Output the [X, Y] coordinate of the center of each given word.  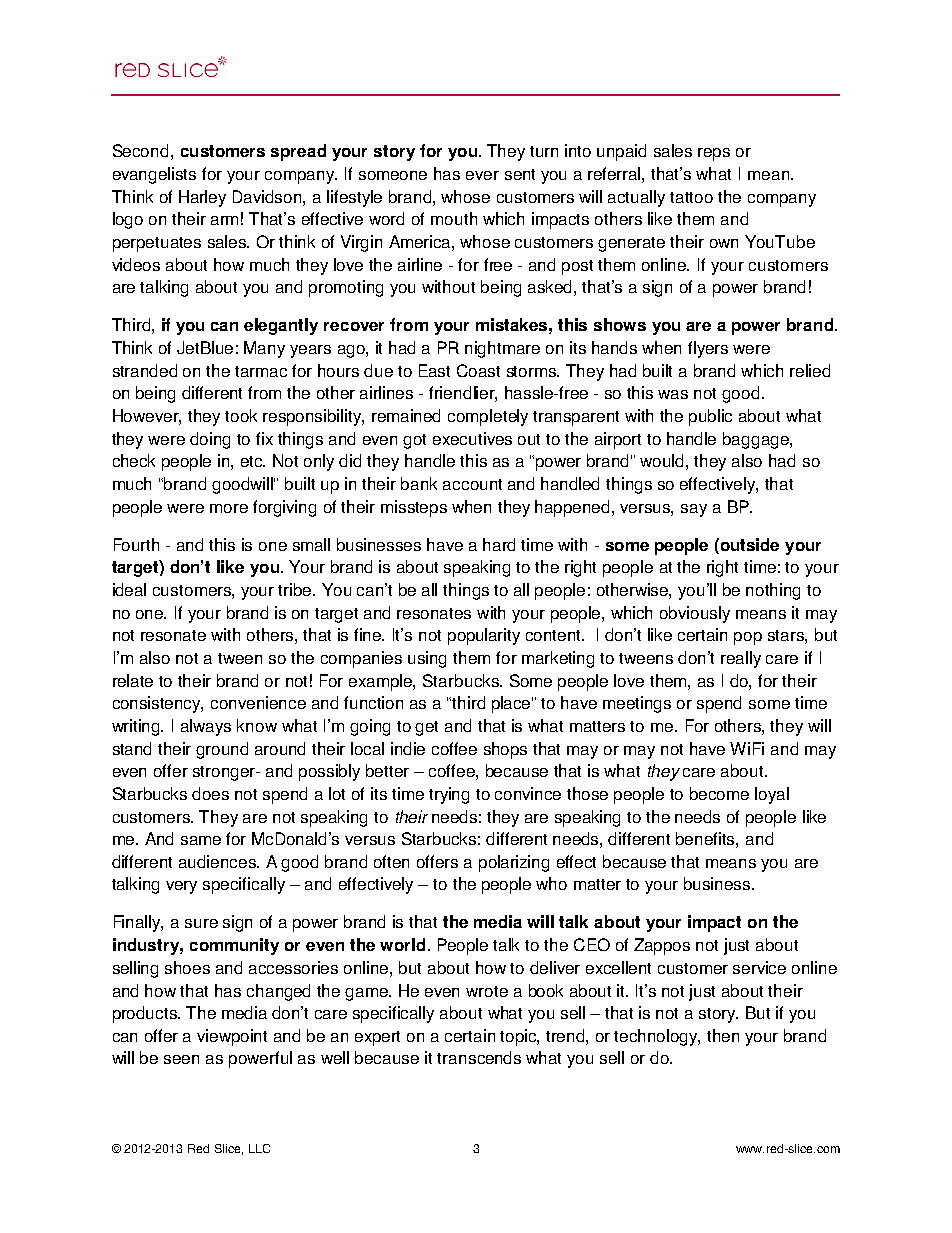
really [741, 659]
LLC [259, 1148]
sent [520, 174]
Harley [202, 198]
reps [714, 154]
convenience [258, 702]
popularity [484, 636]
